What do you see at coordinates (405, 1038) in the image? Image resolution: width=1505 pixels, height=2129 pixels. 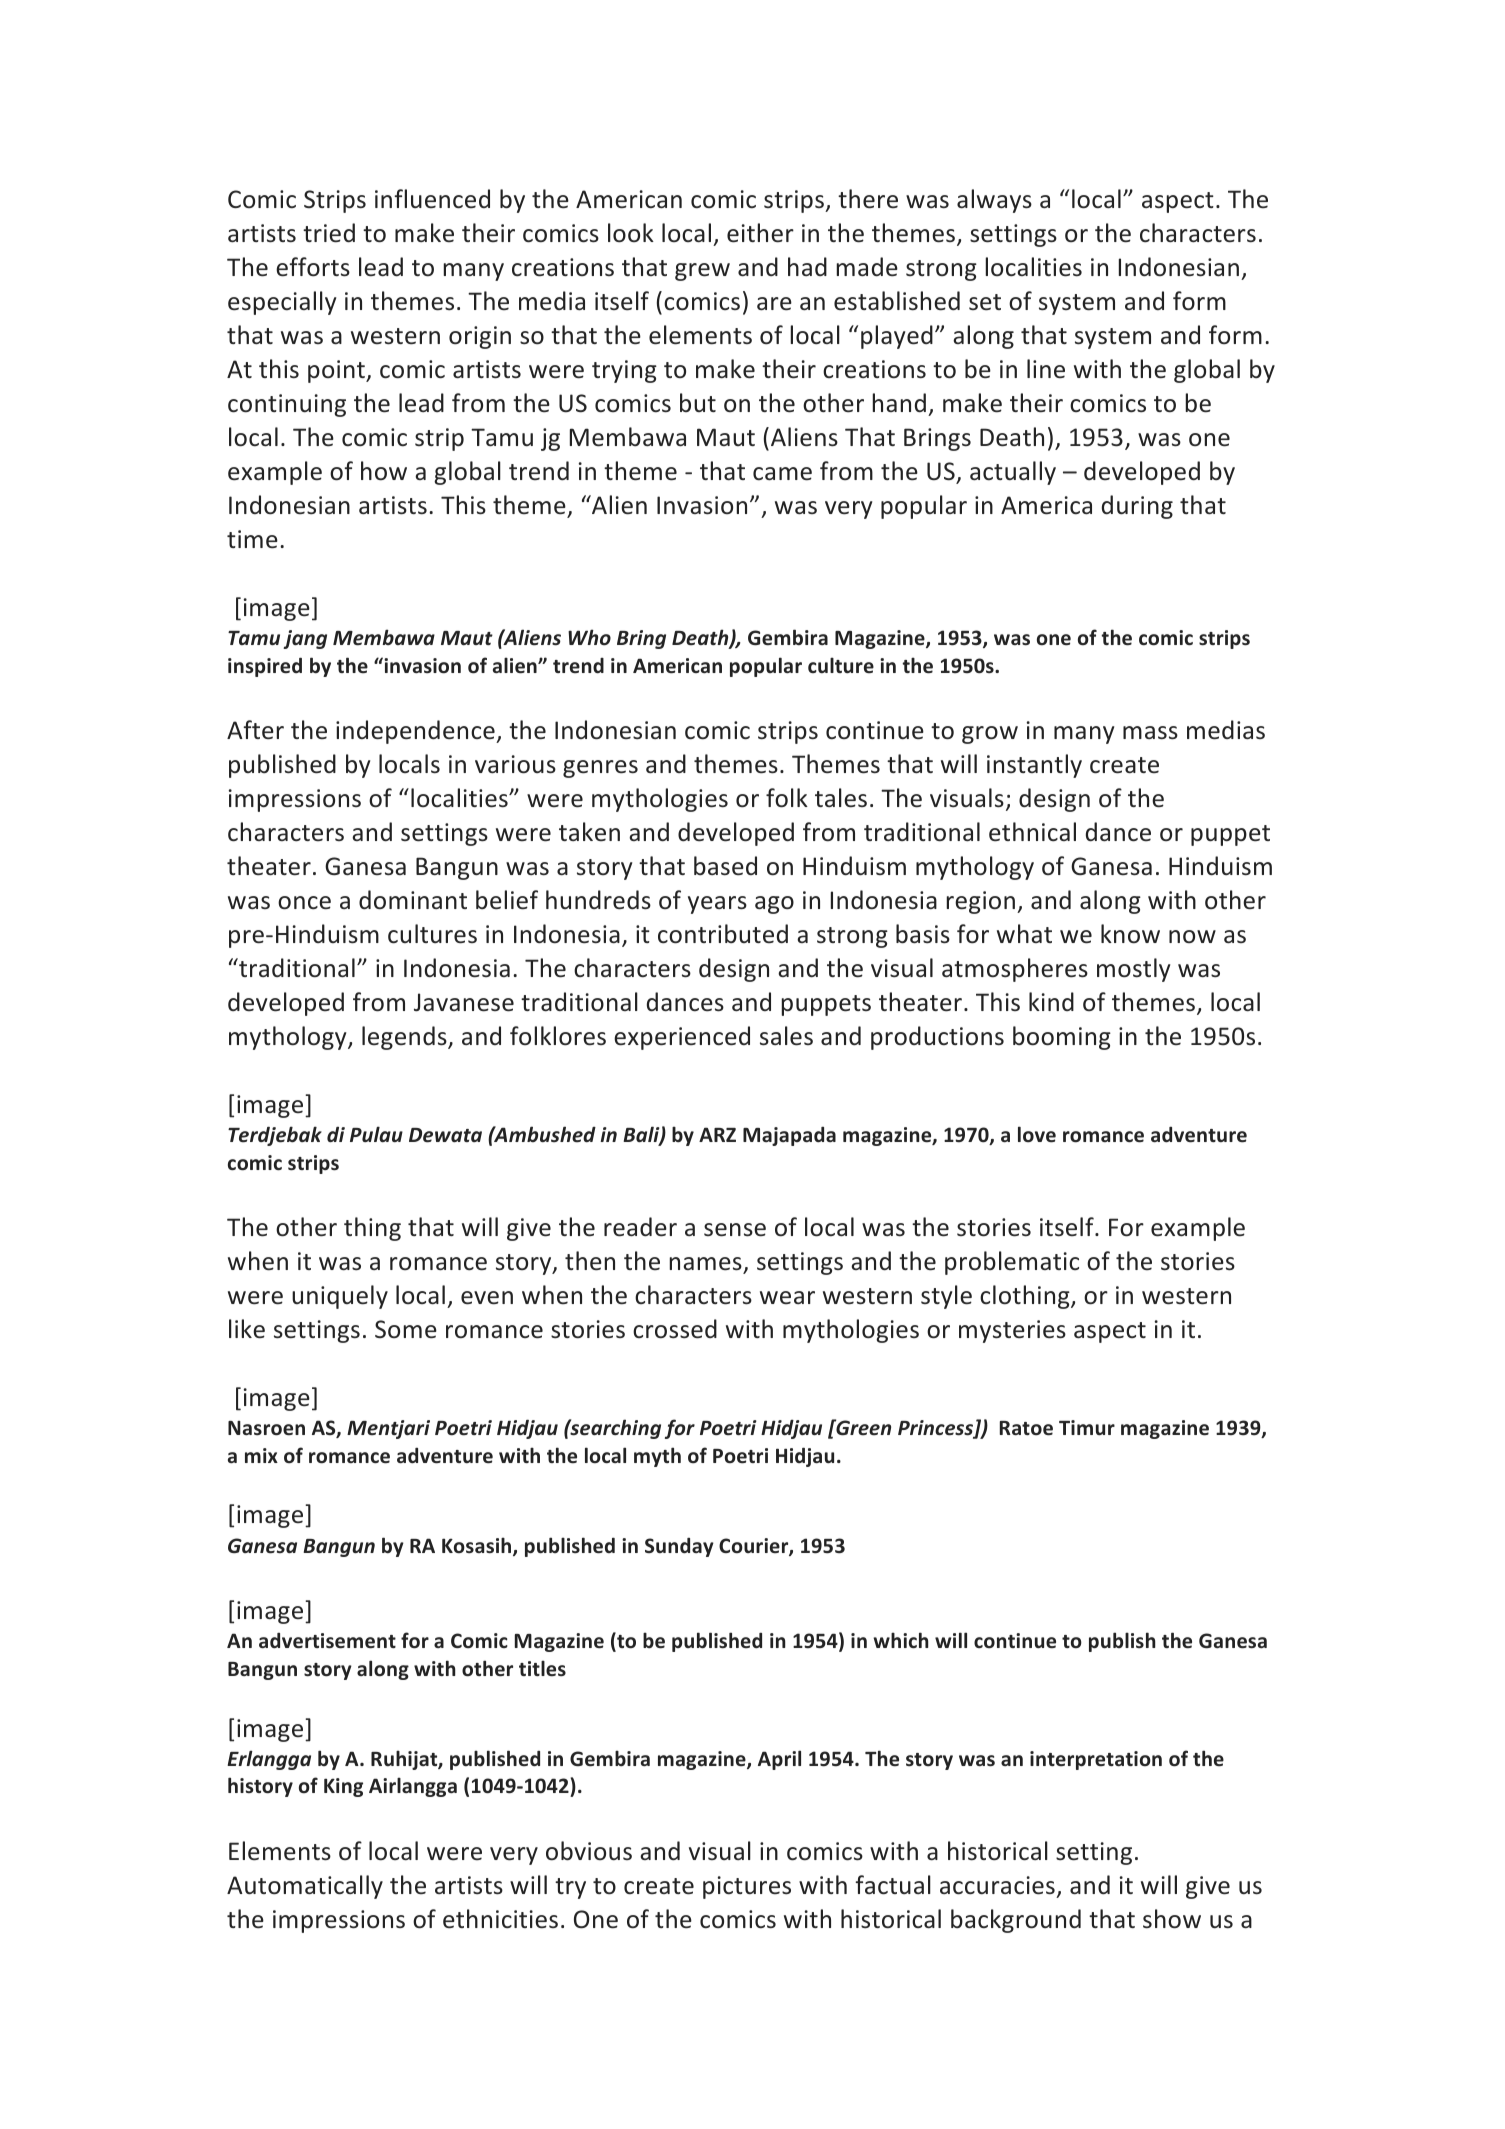 I see `legends` at bounding box center [405, 1038].
